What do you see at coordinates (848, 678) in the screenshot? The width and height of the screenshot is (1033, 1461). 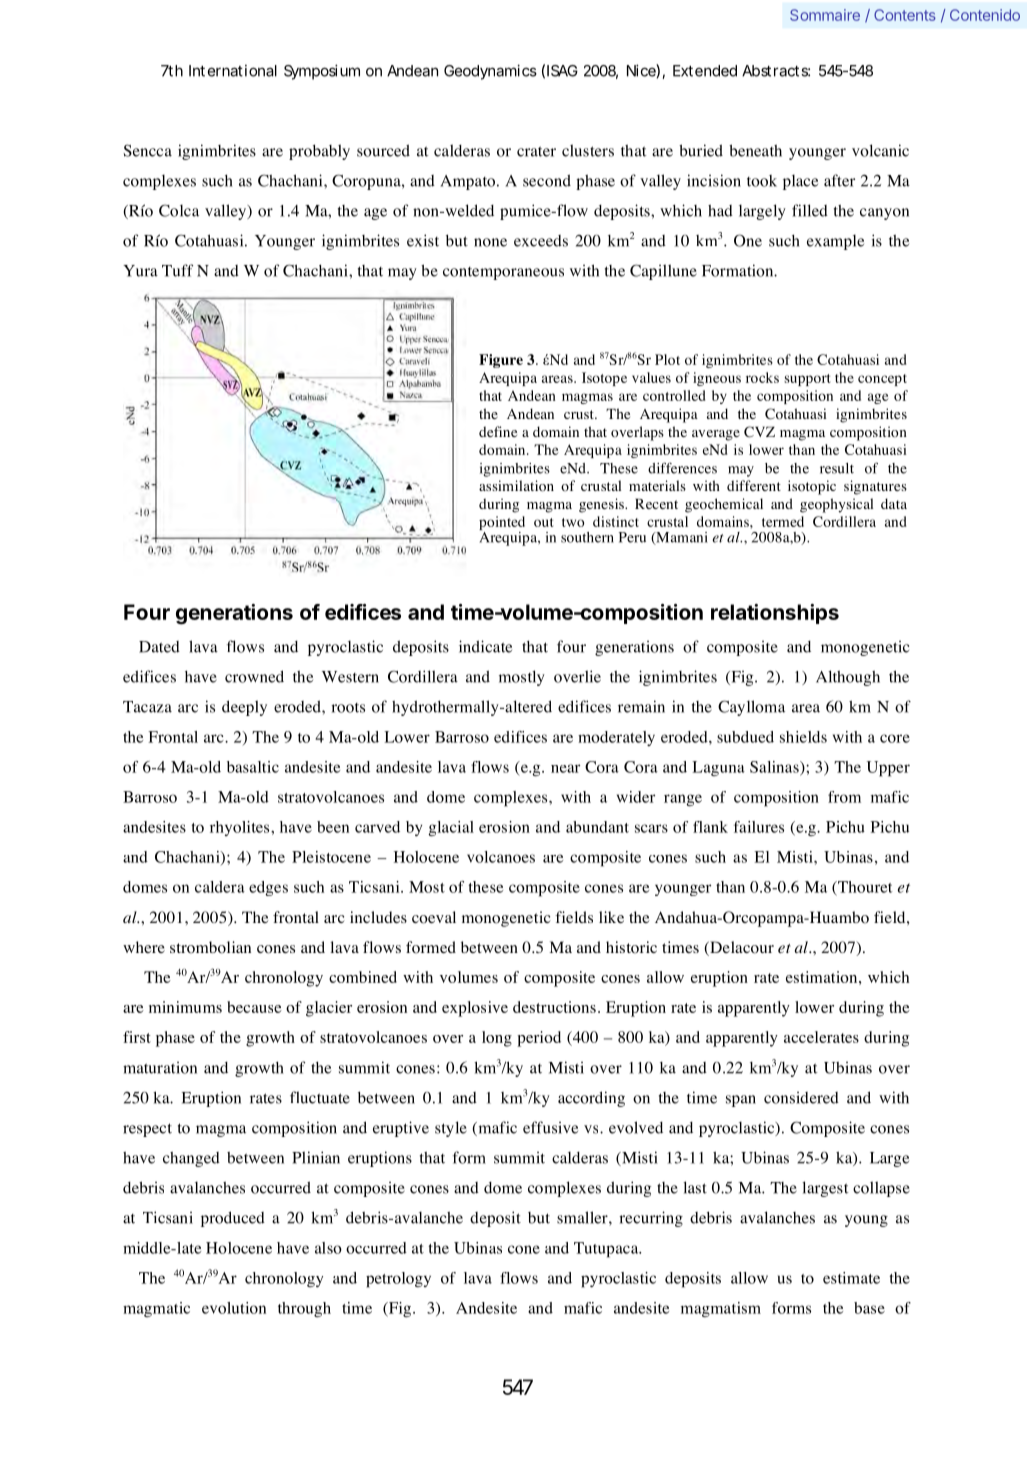 I see `Although` at bounding box center [848, 678].
